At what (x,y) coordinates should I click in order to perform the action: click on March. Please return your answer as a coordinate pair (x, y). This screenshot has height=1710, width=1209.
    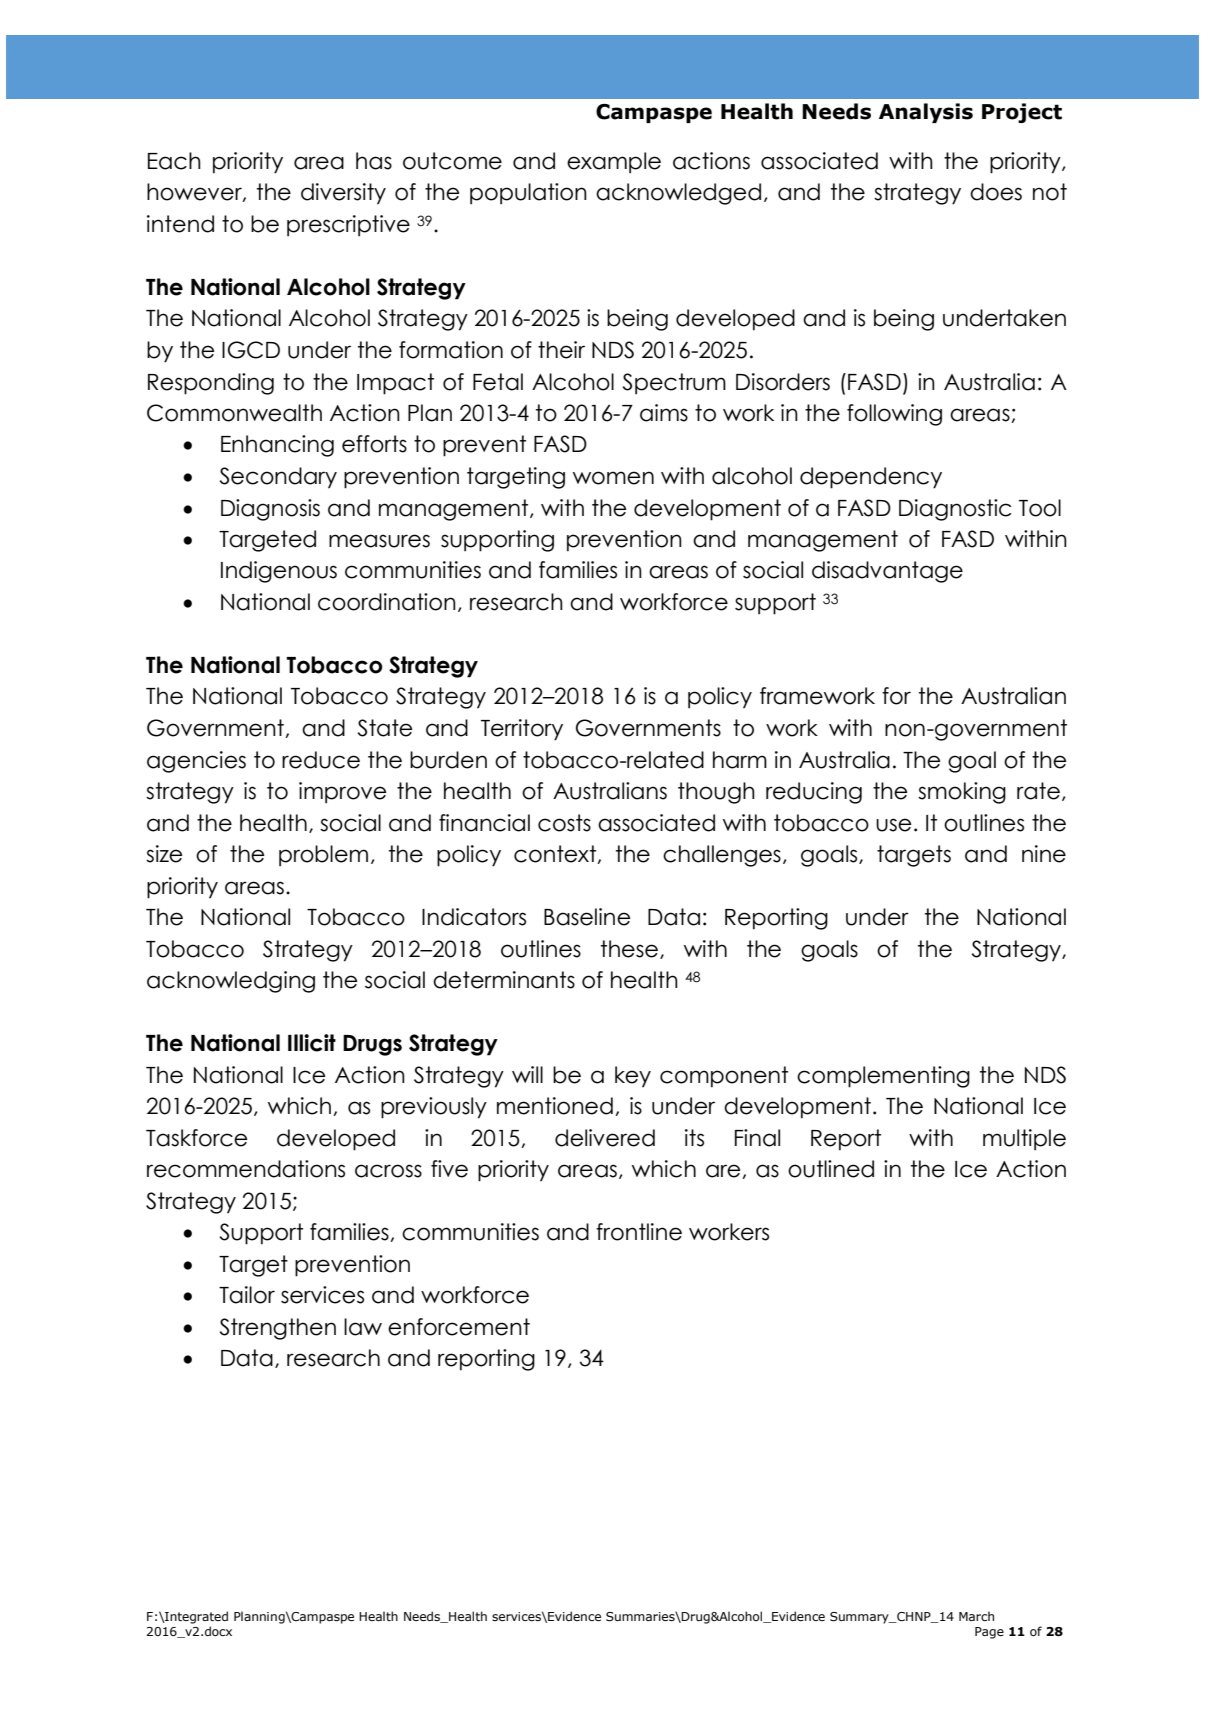
    Looking at the image, I should click on (976, 1616).
